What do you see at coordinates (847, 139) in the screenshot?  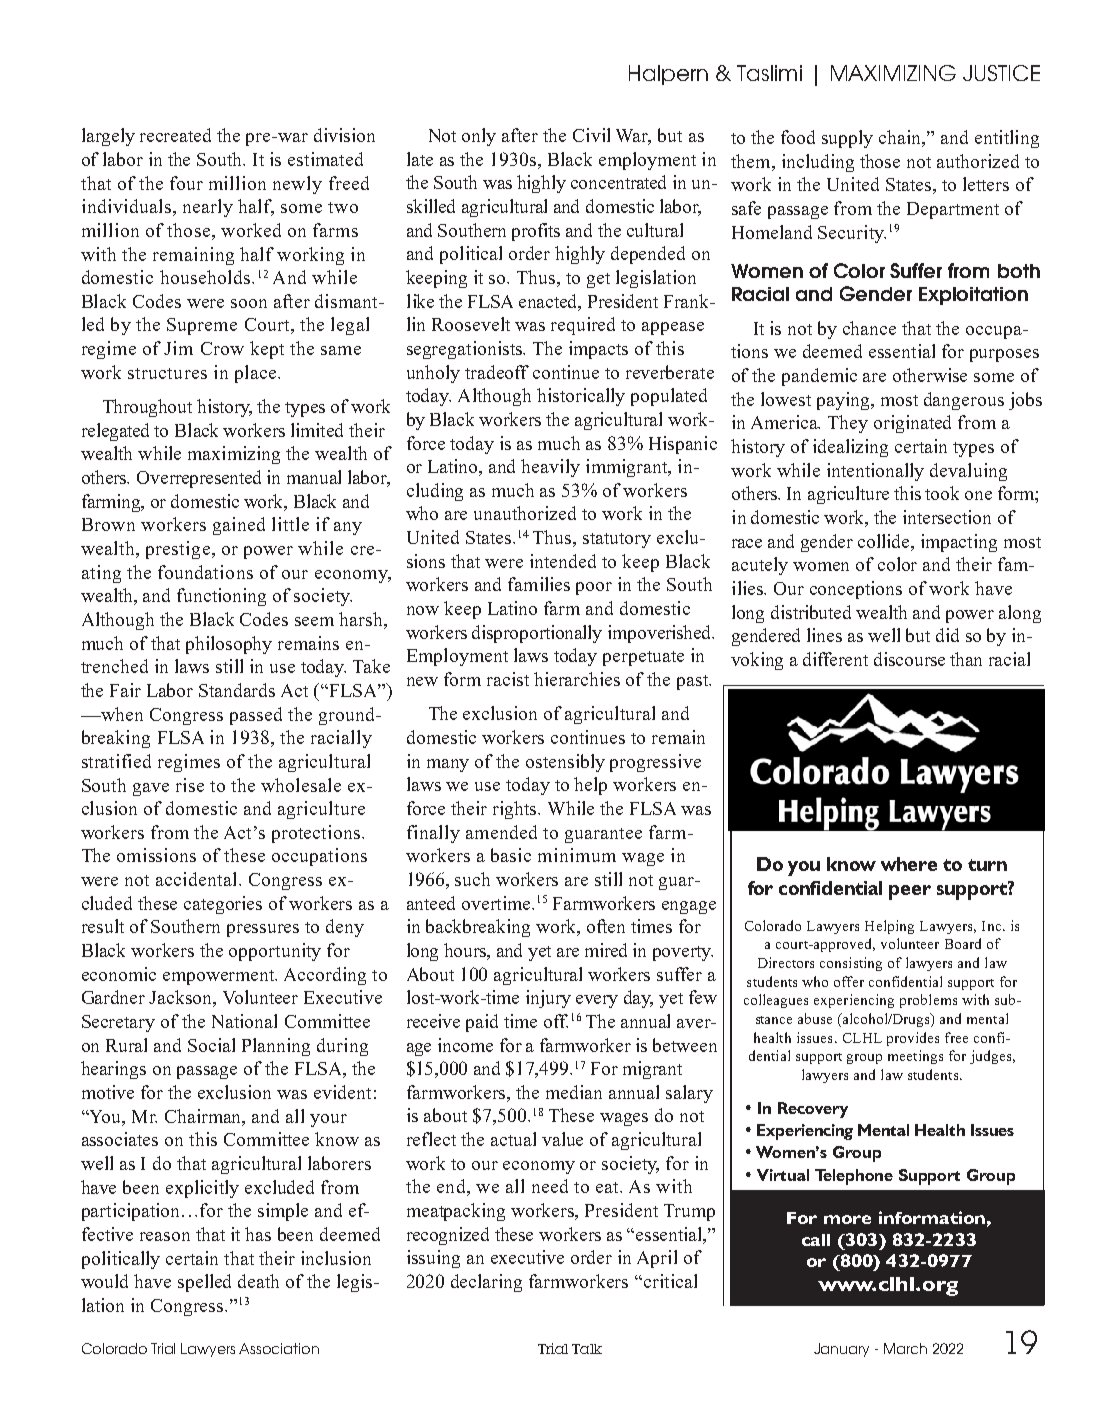 I see `supply` at bounding box center [847, 139].
